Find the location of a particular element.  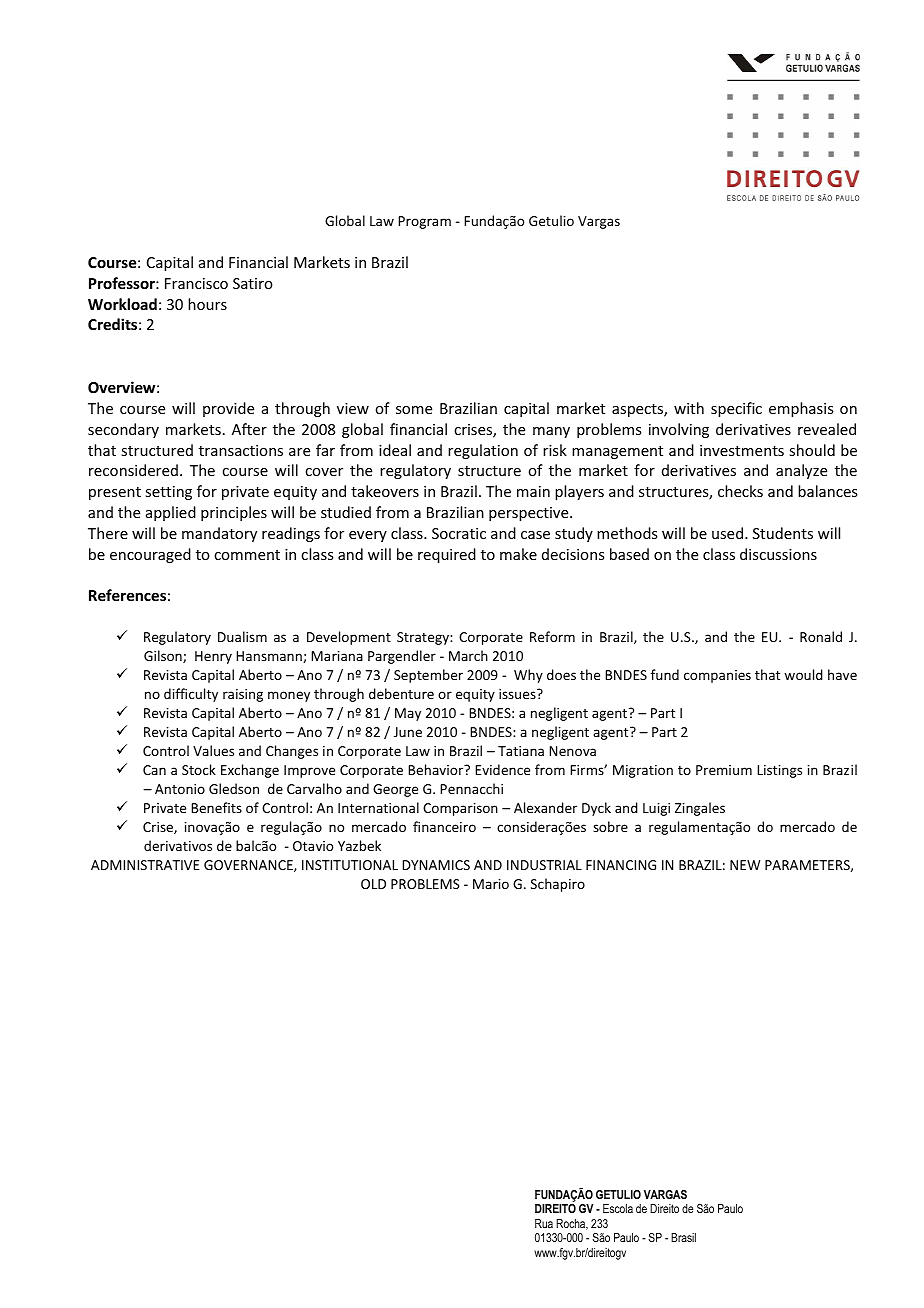

Values is located at coordinates (213, 750).
